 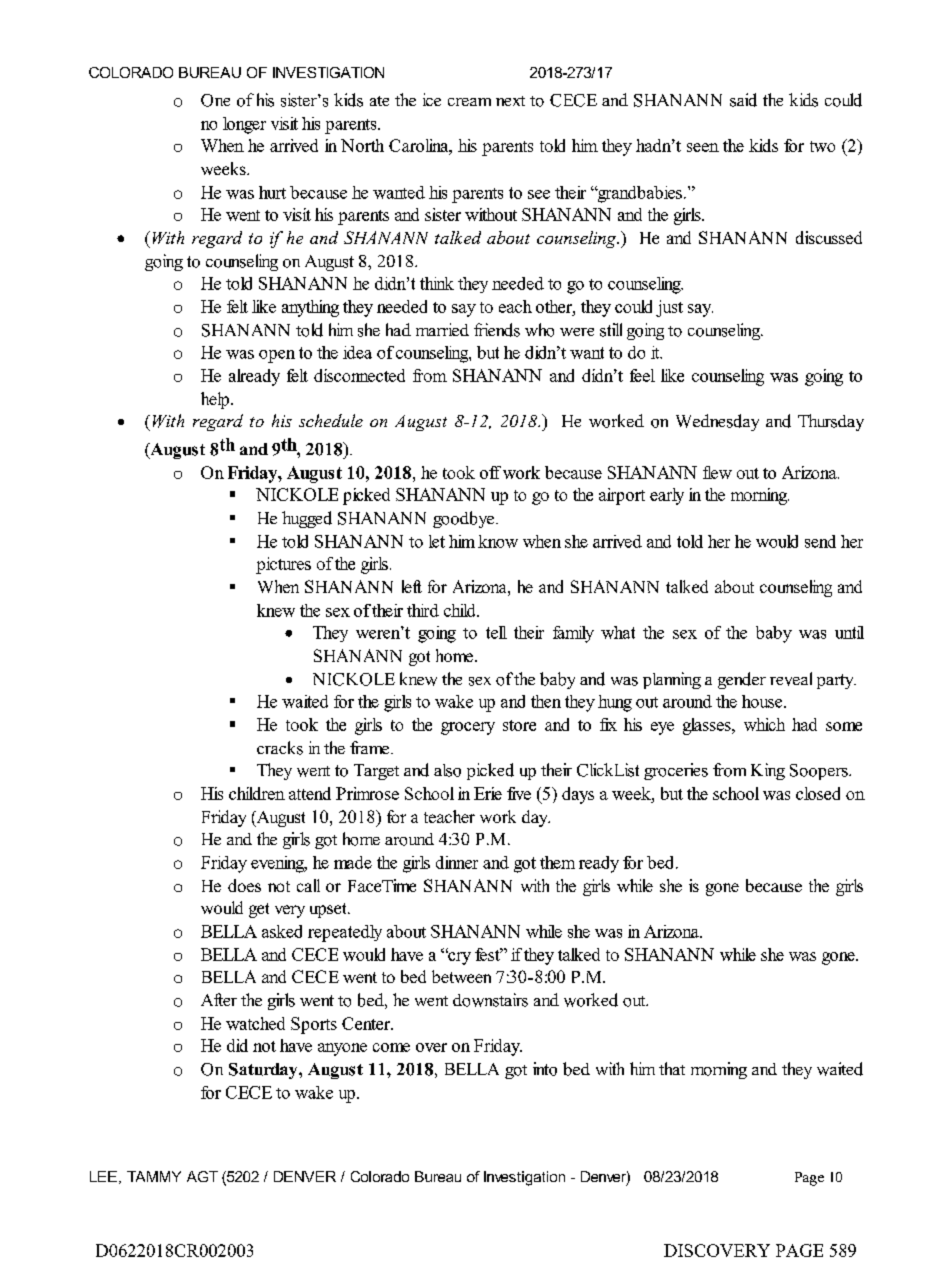 I want to click on into, so click(x=545, y=1069).
